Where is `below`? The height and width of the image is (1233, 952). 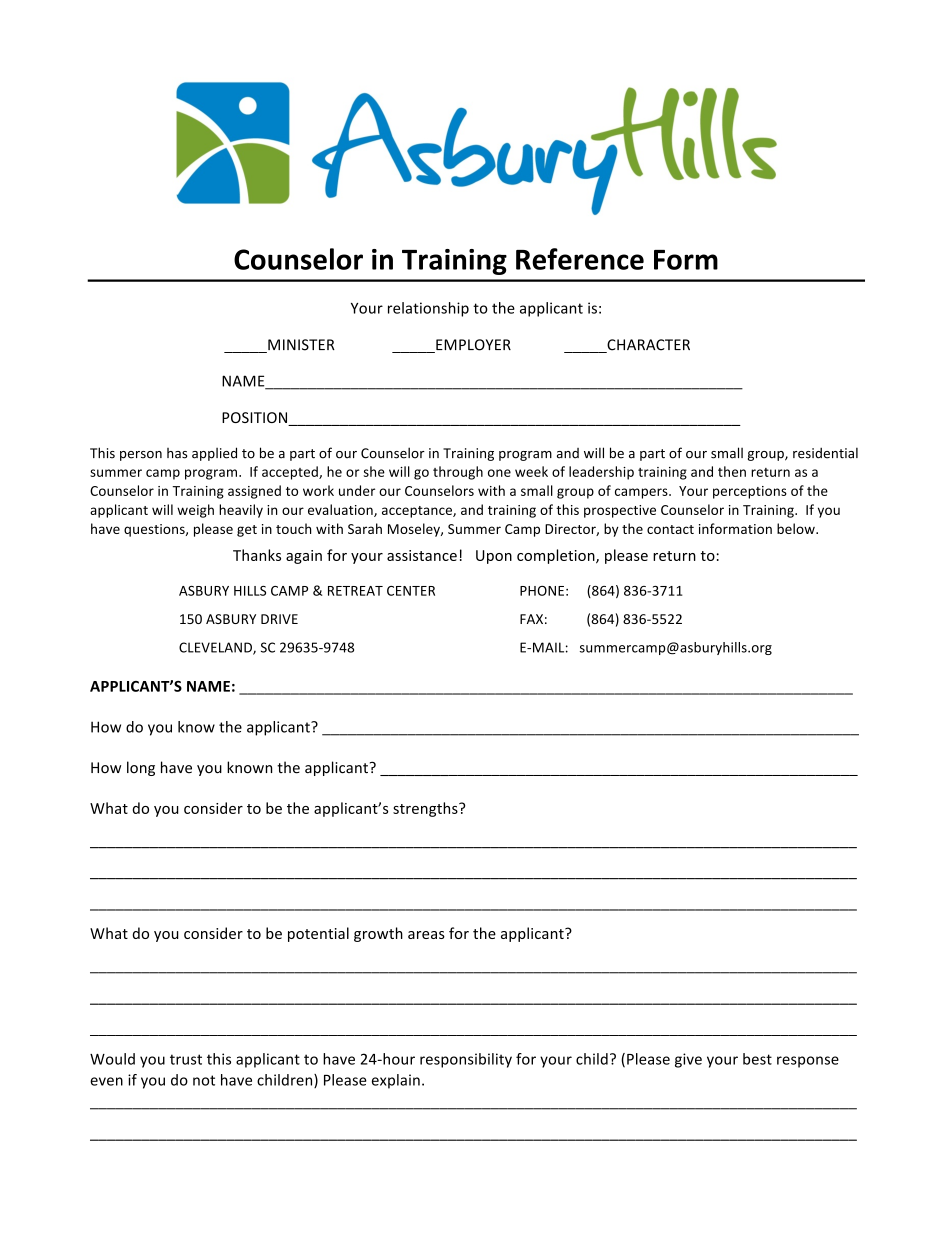 below is located at coordinates (797, 528).
